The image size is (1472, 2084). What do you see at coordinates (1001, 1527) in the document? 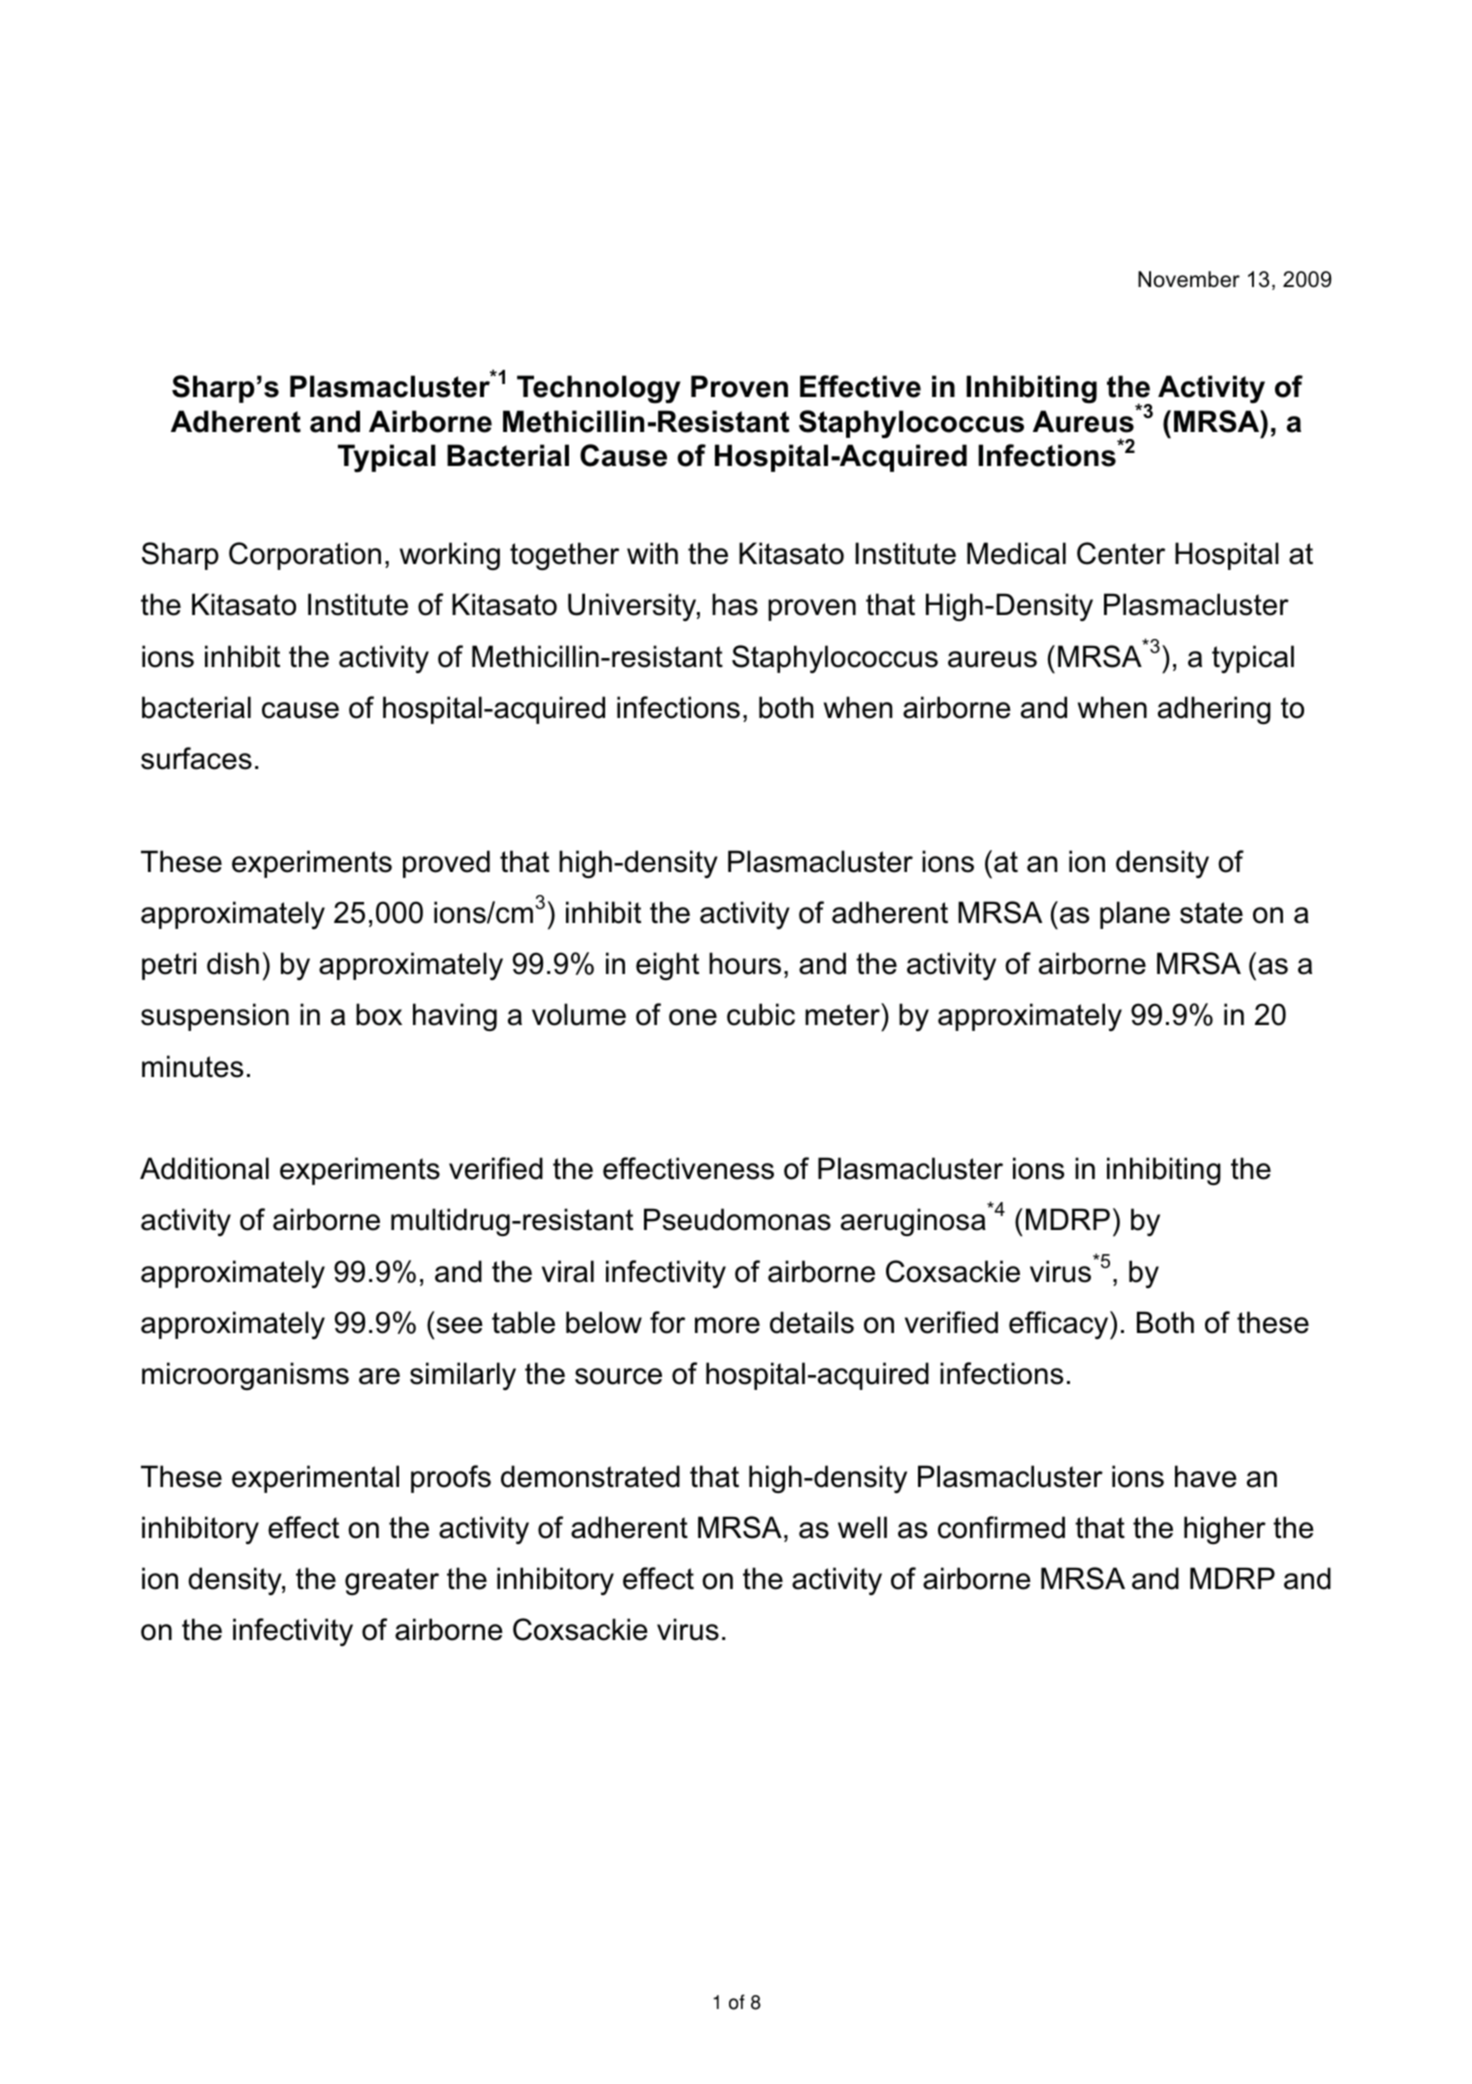
I see `confirmed` at bounding box center [1001, 1527].
